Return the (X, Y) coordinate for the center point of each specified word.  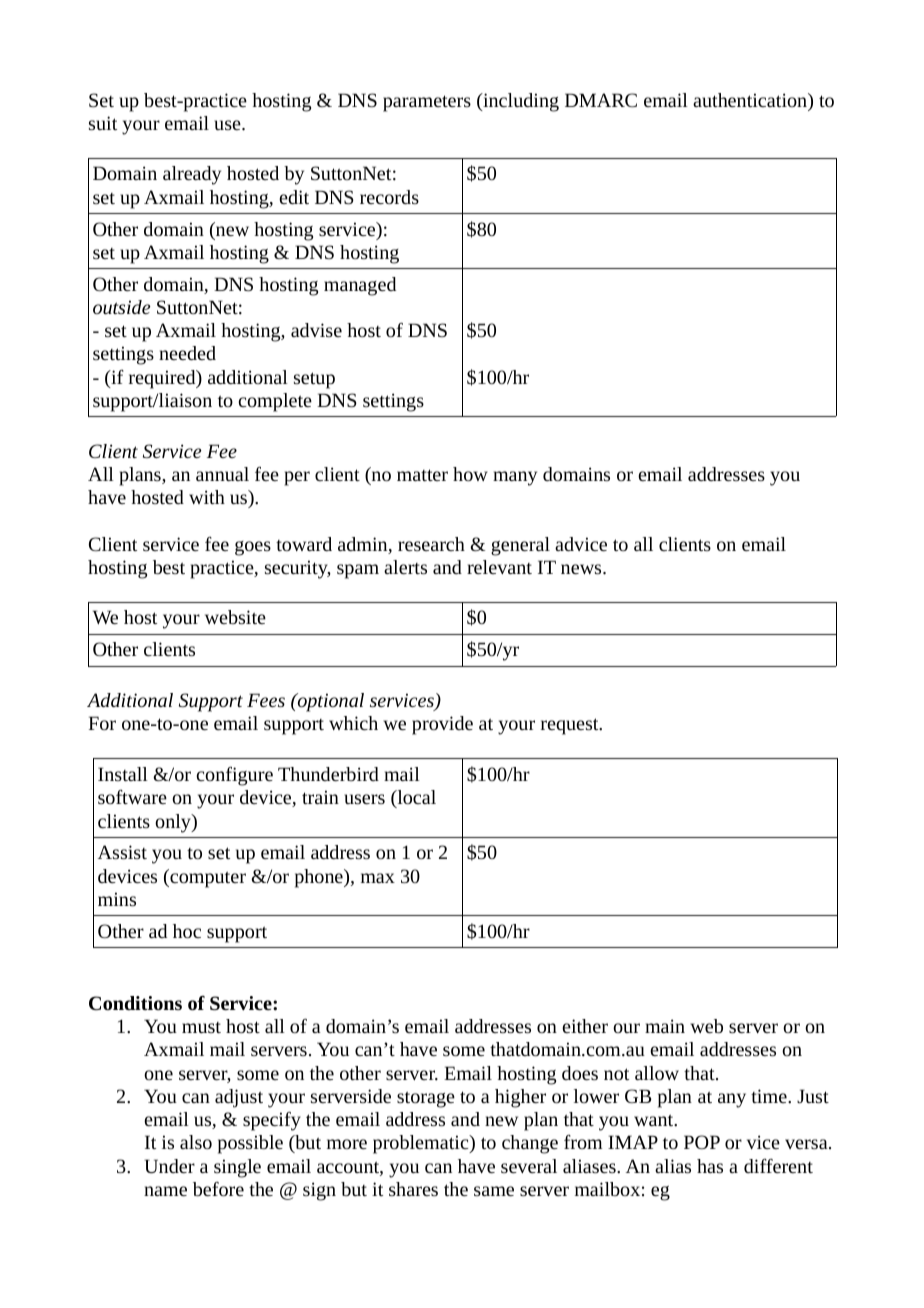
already (192, 175)
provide (442, 725)
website (235, 617)
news (582, 569)
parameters (427, 103)
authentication (751, 100)
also (196, 1142)
